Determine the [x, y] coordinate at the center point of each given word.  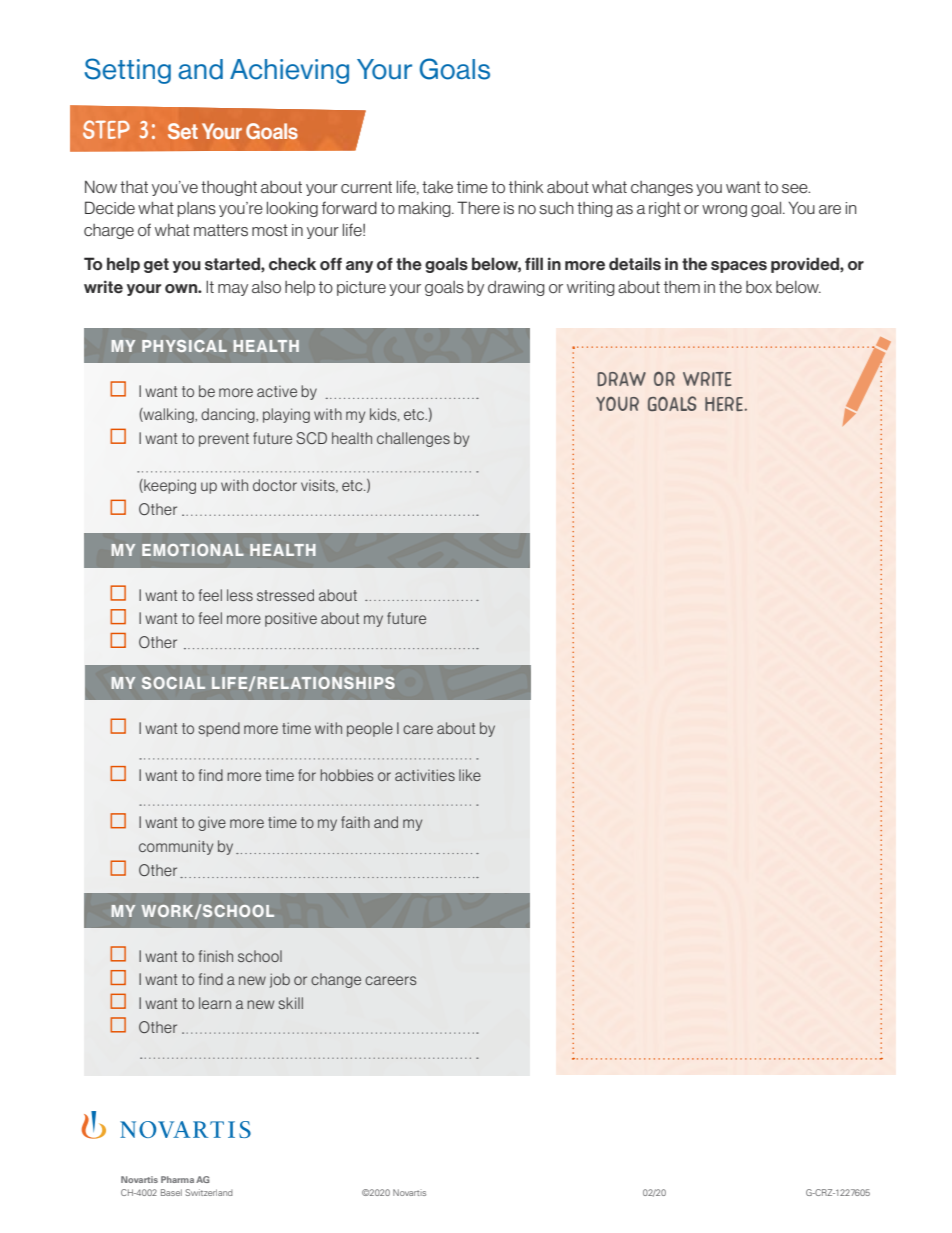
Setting [127, 71]
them [682, 287]
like [470, 775]
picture [361, 288]
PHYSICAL [184, 346]
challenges [413, 439]
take [437, 187]
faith [355, 822]
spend [219, 729]
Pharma [177, 1179]
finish [216, 956]
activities [425, 775]
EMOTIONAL [193, 550]
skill [291, 1003]
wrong [724, 211]
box [759, 287]
